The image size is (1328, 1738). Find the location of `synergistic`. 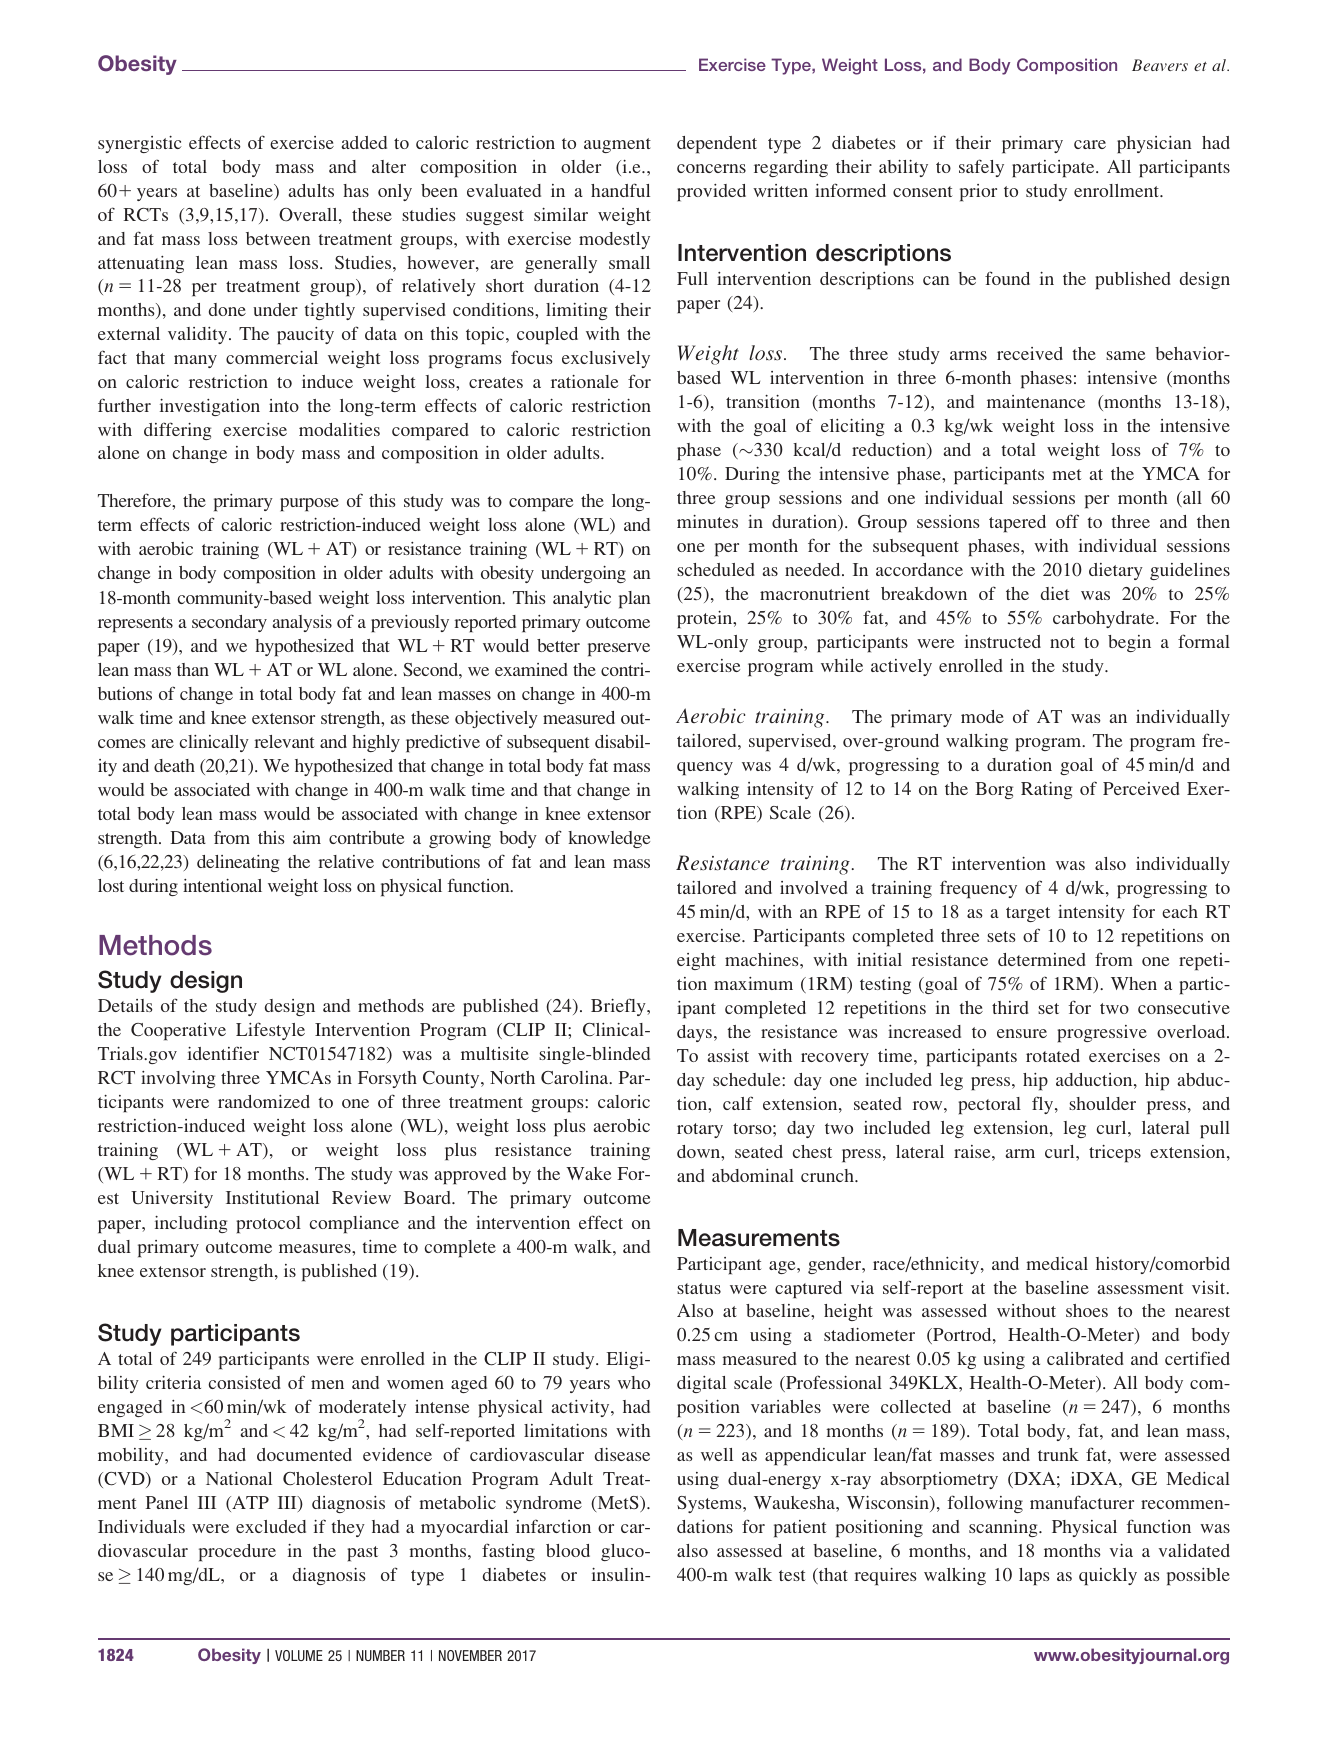

synergistic is located at coordinates (140, 144).
